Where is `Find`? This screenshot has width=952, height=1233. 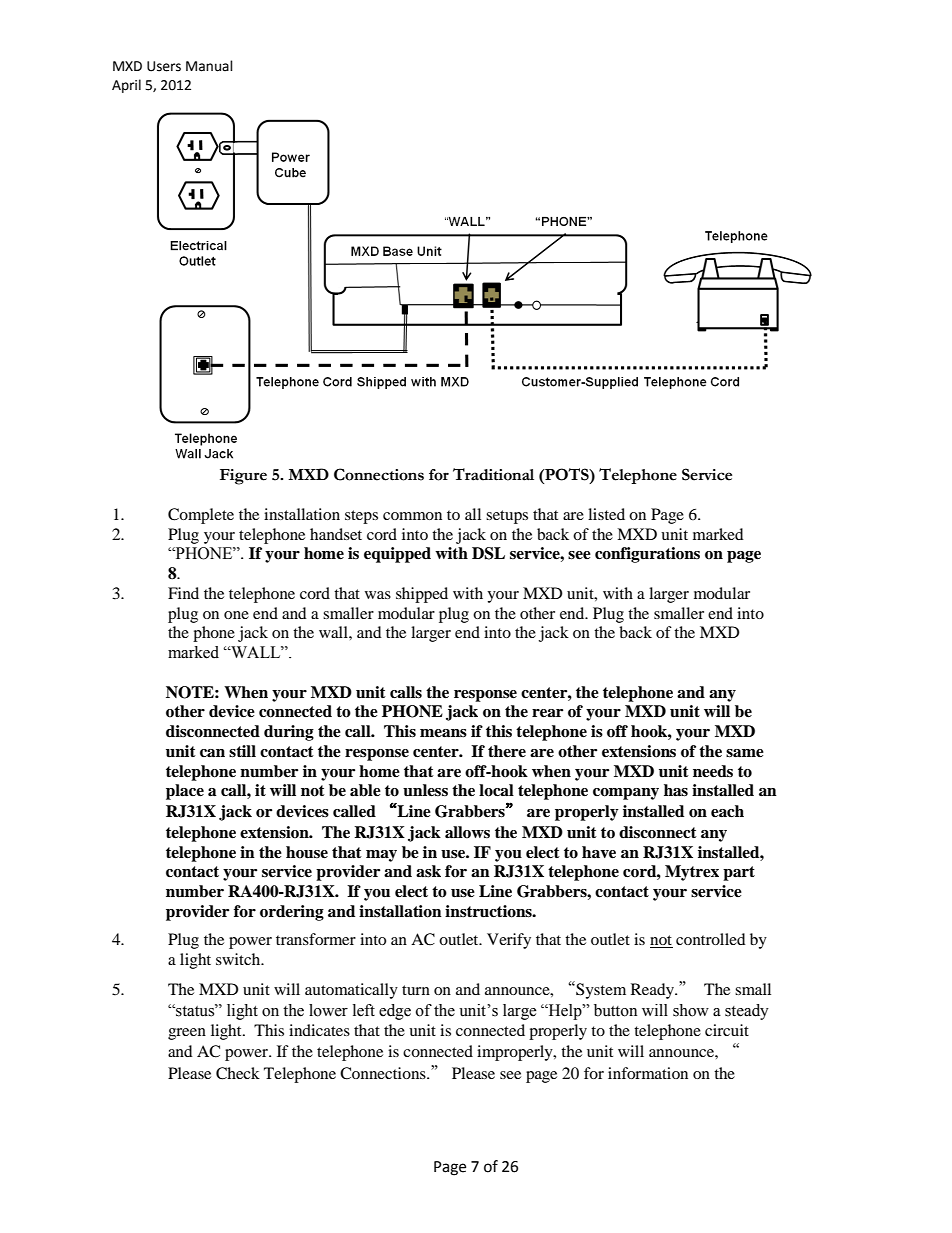 Find is located at coordinates (183, 593).
